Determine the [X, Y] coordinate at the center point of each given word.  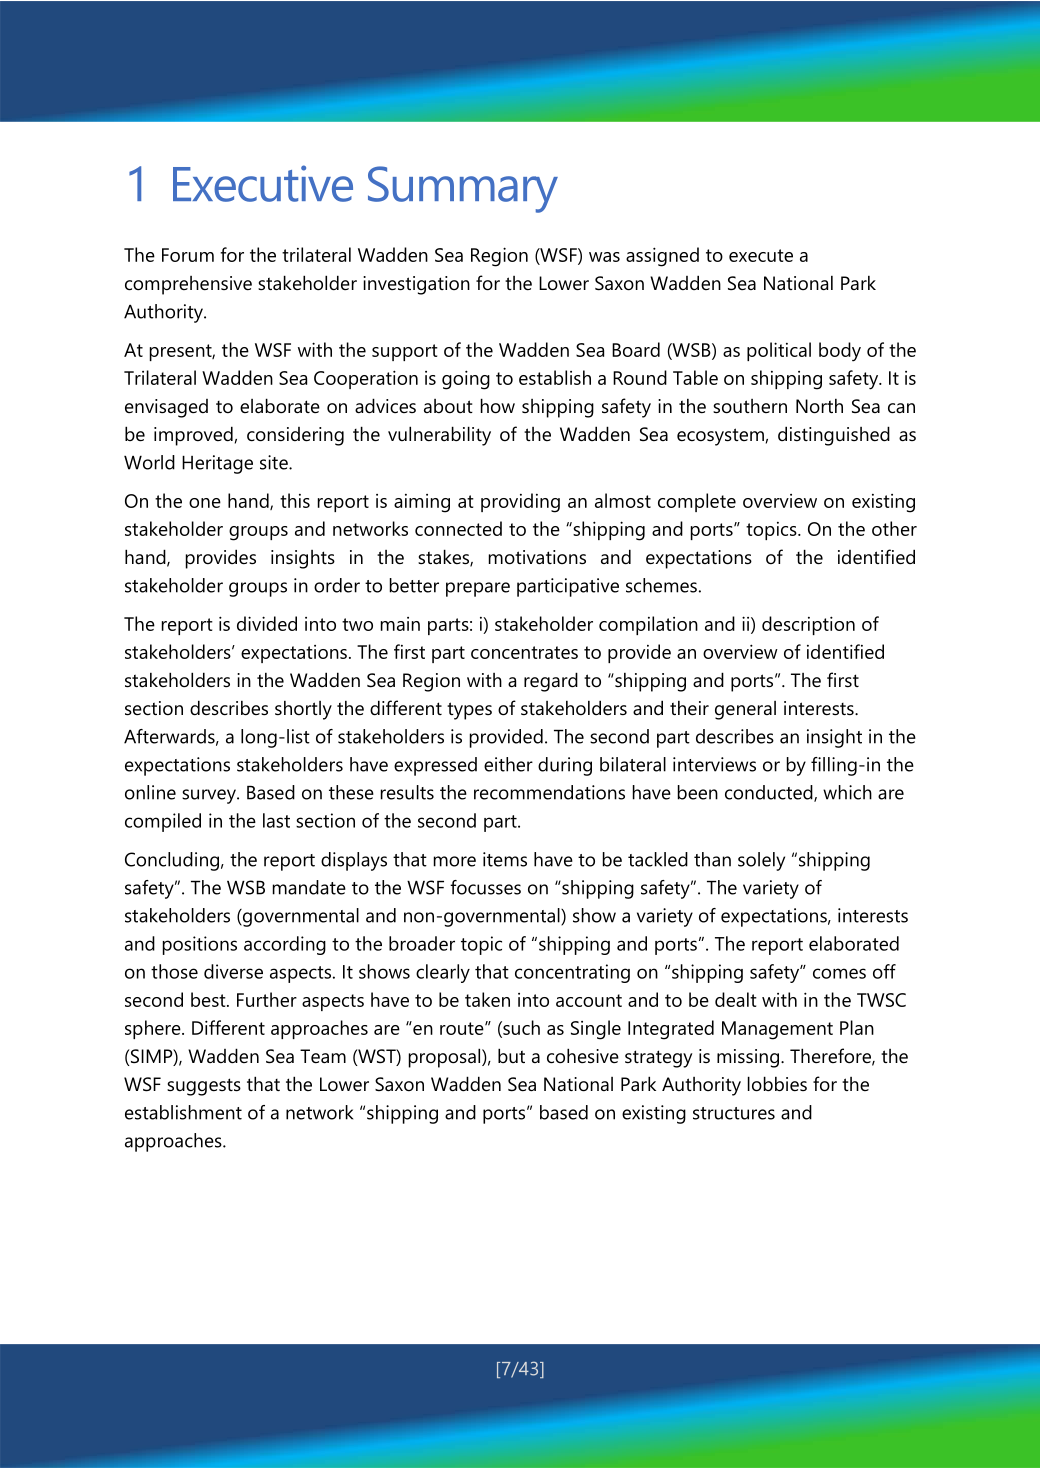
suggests [204, 1087]
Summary [463, 189]
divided [267, 623]
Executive [263, 183]
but [511, 1055]
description [808, 625]
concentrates [524, 652]
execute [761, 255]
